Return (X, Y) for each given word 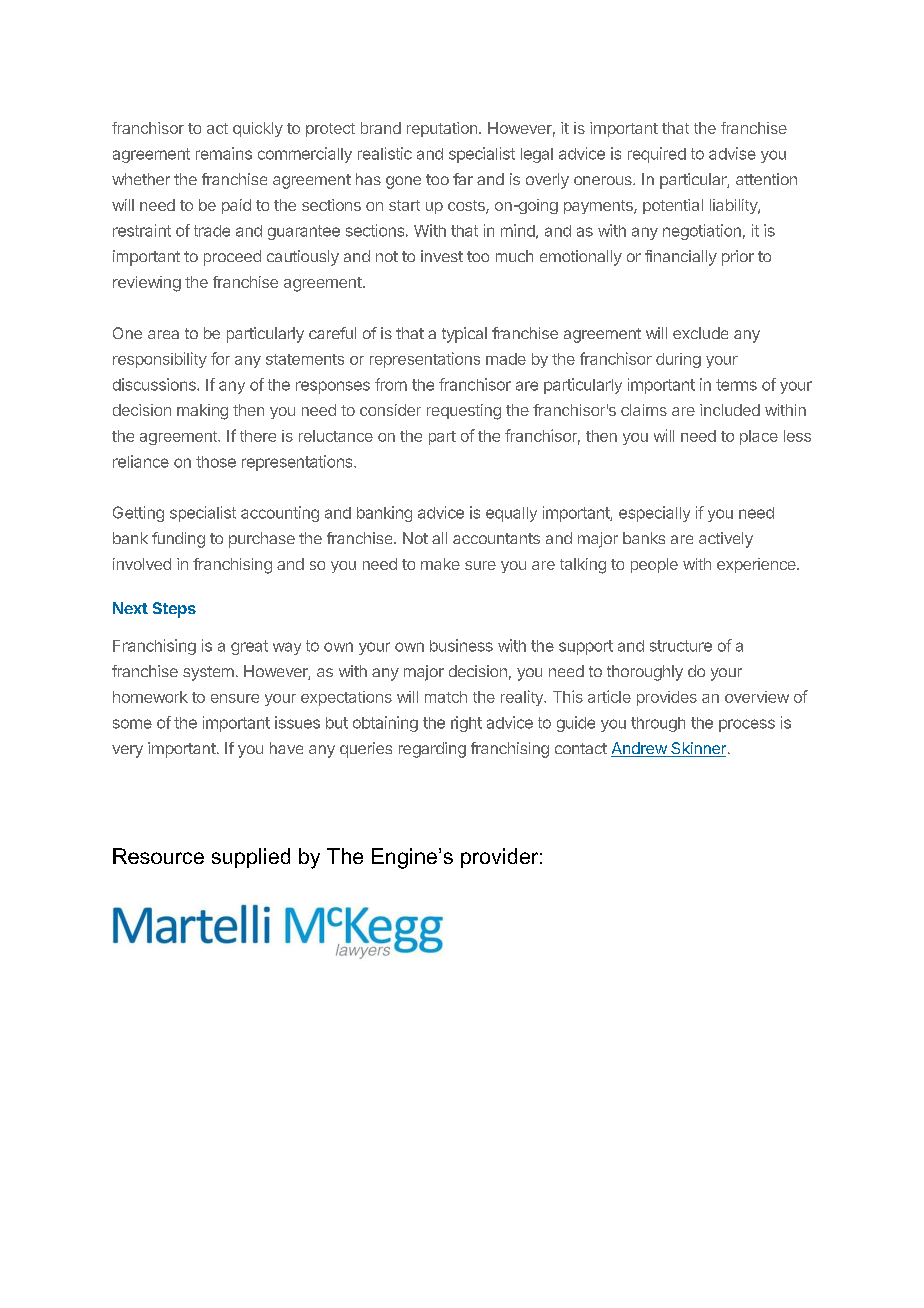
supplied (251, 858)
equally (511, 514)
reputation (442, 129)
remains (224, 153)
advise (732, 153)
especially (654, 514)
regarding (432, 750)
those (216, 462)
